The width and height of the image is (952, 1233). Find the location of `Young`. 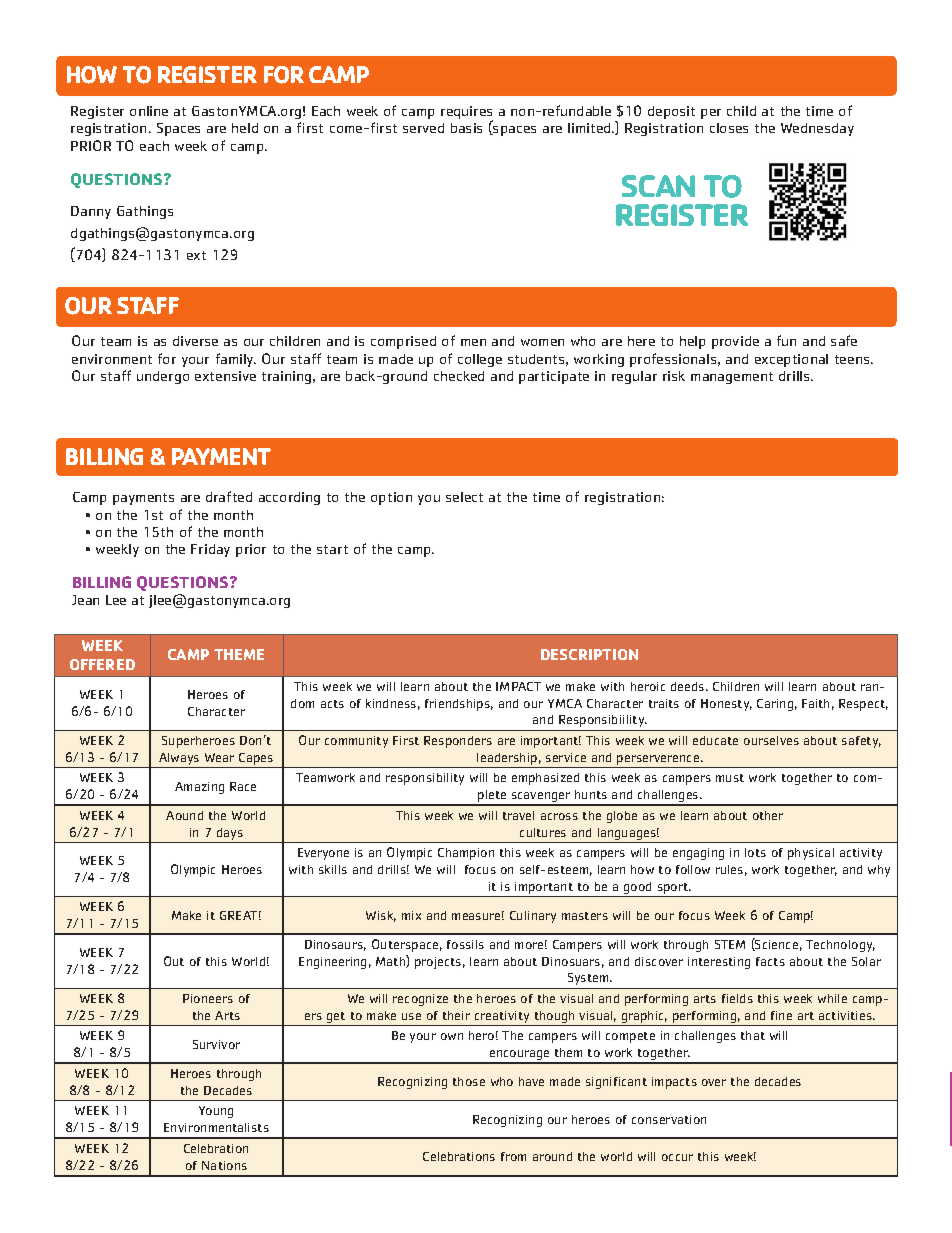

Young is located at coordinates (216, 1112).
